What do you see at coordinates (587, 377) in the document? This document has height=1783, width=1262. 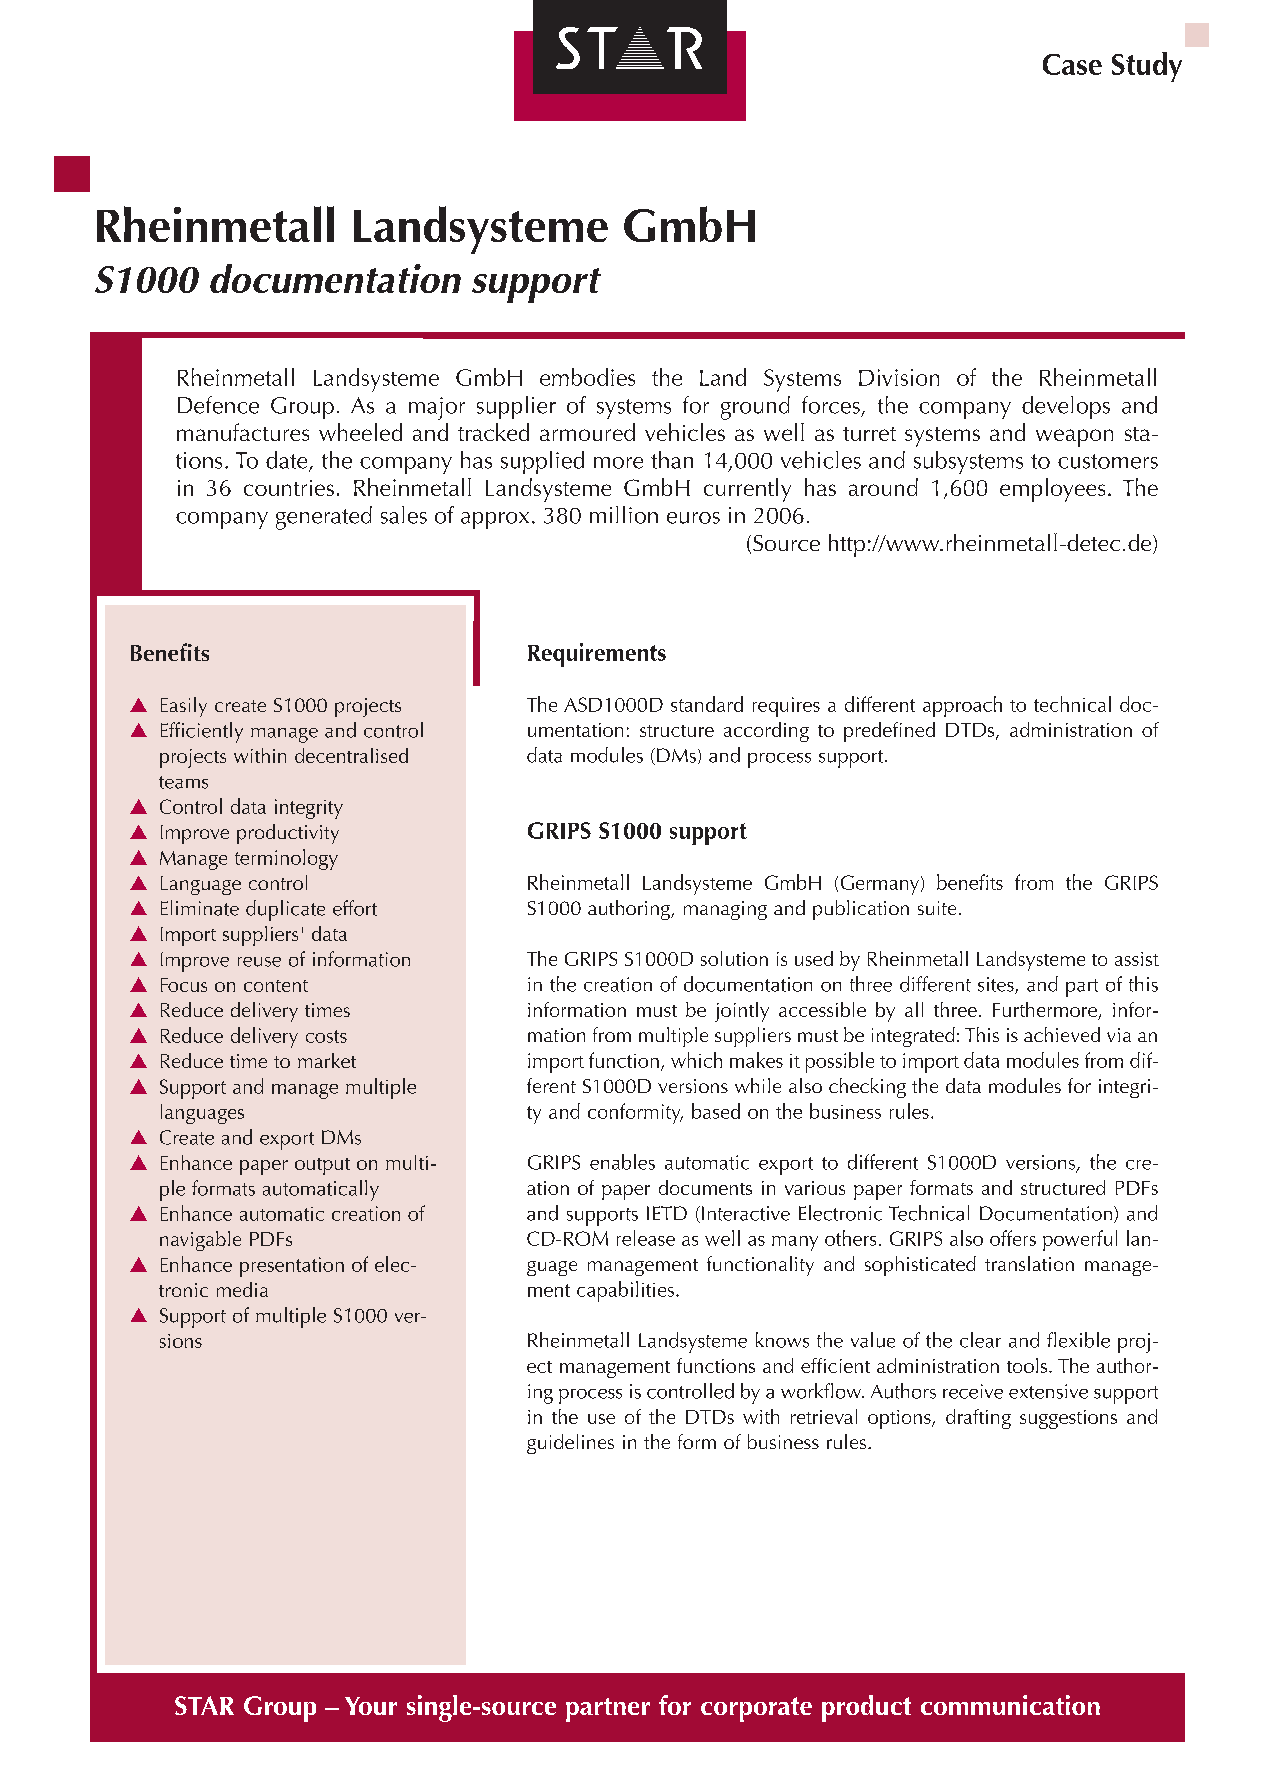 I see `embodies` at bounding box center [587, 377].
